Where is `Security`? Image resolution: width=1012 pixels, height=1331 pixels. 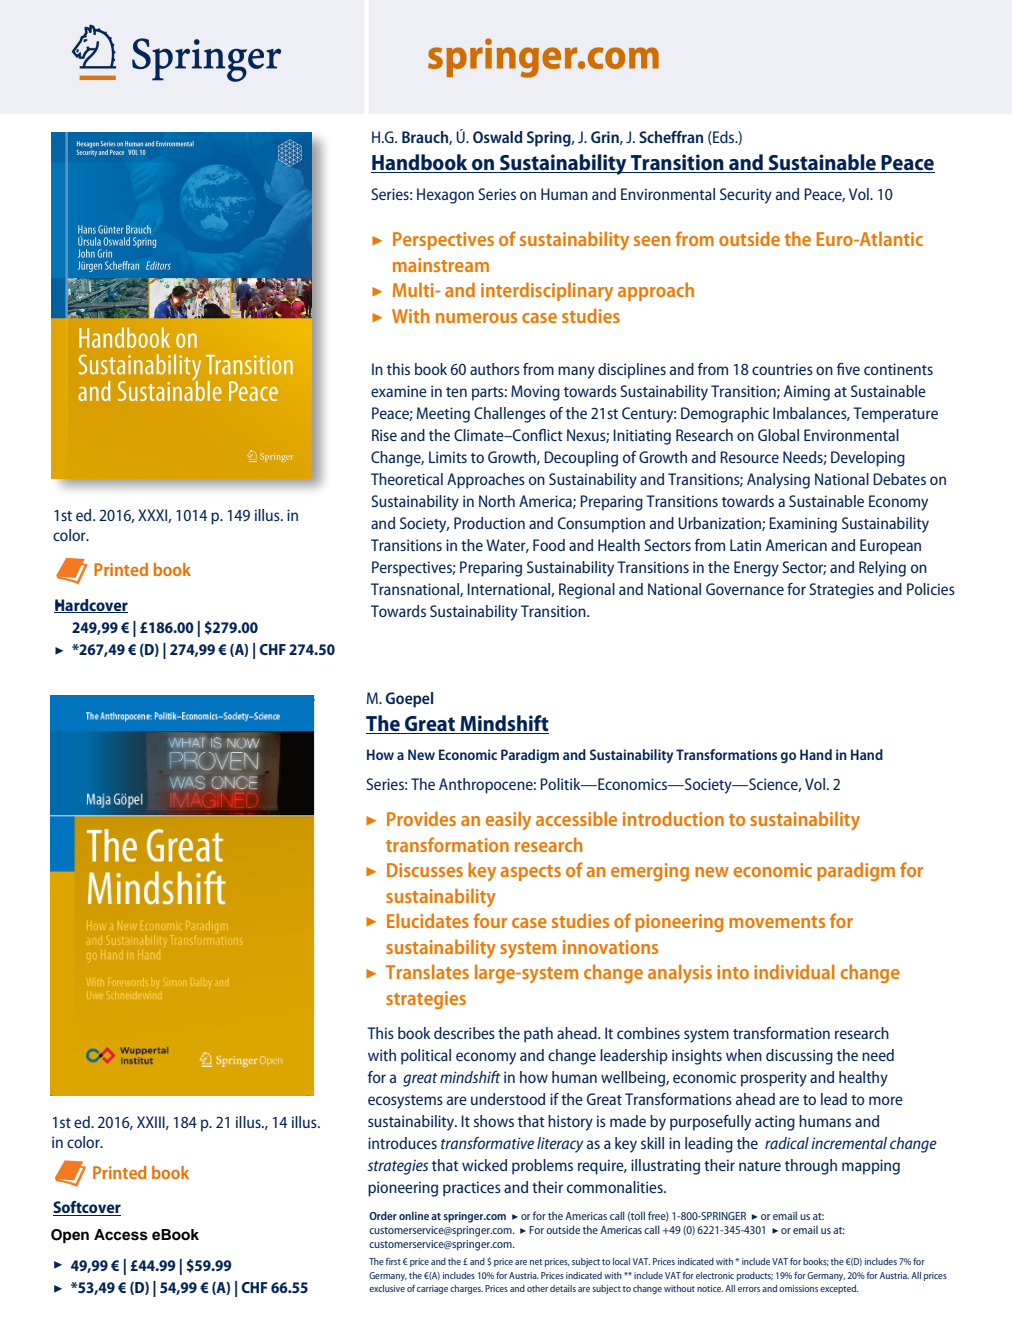 Security is located at coordinates (746, 196).
